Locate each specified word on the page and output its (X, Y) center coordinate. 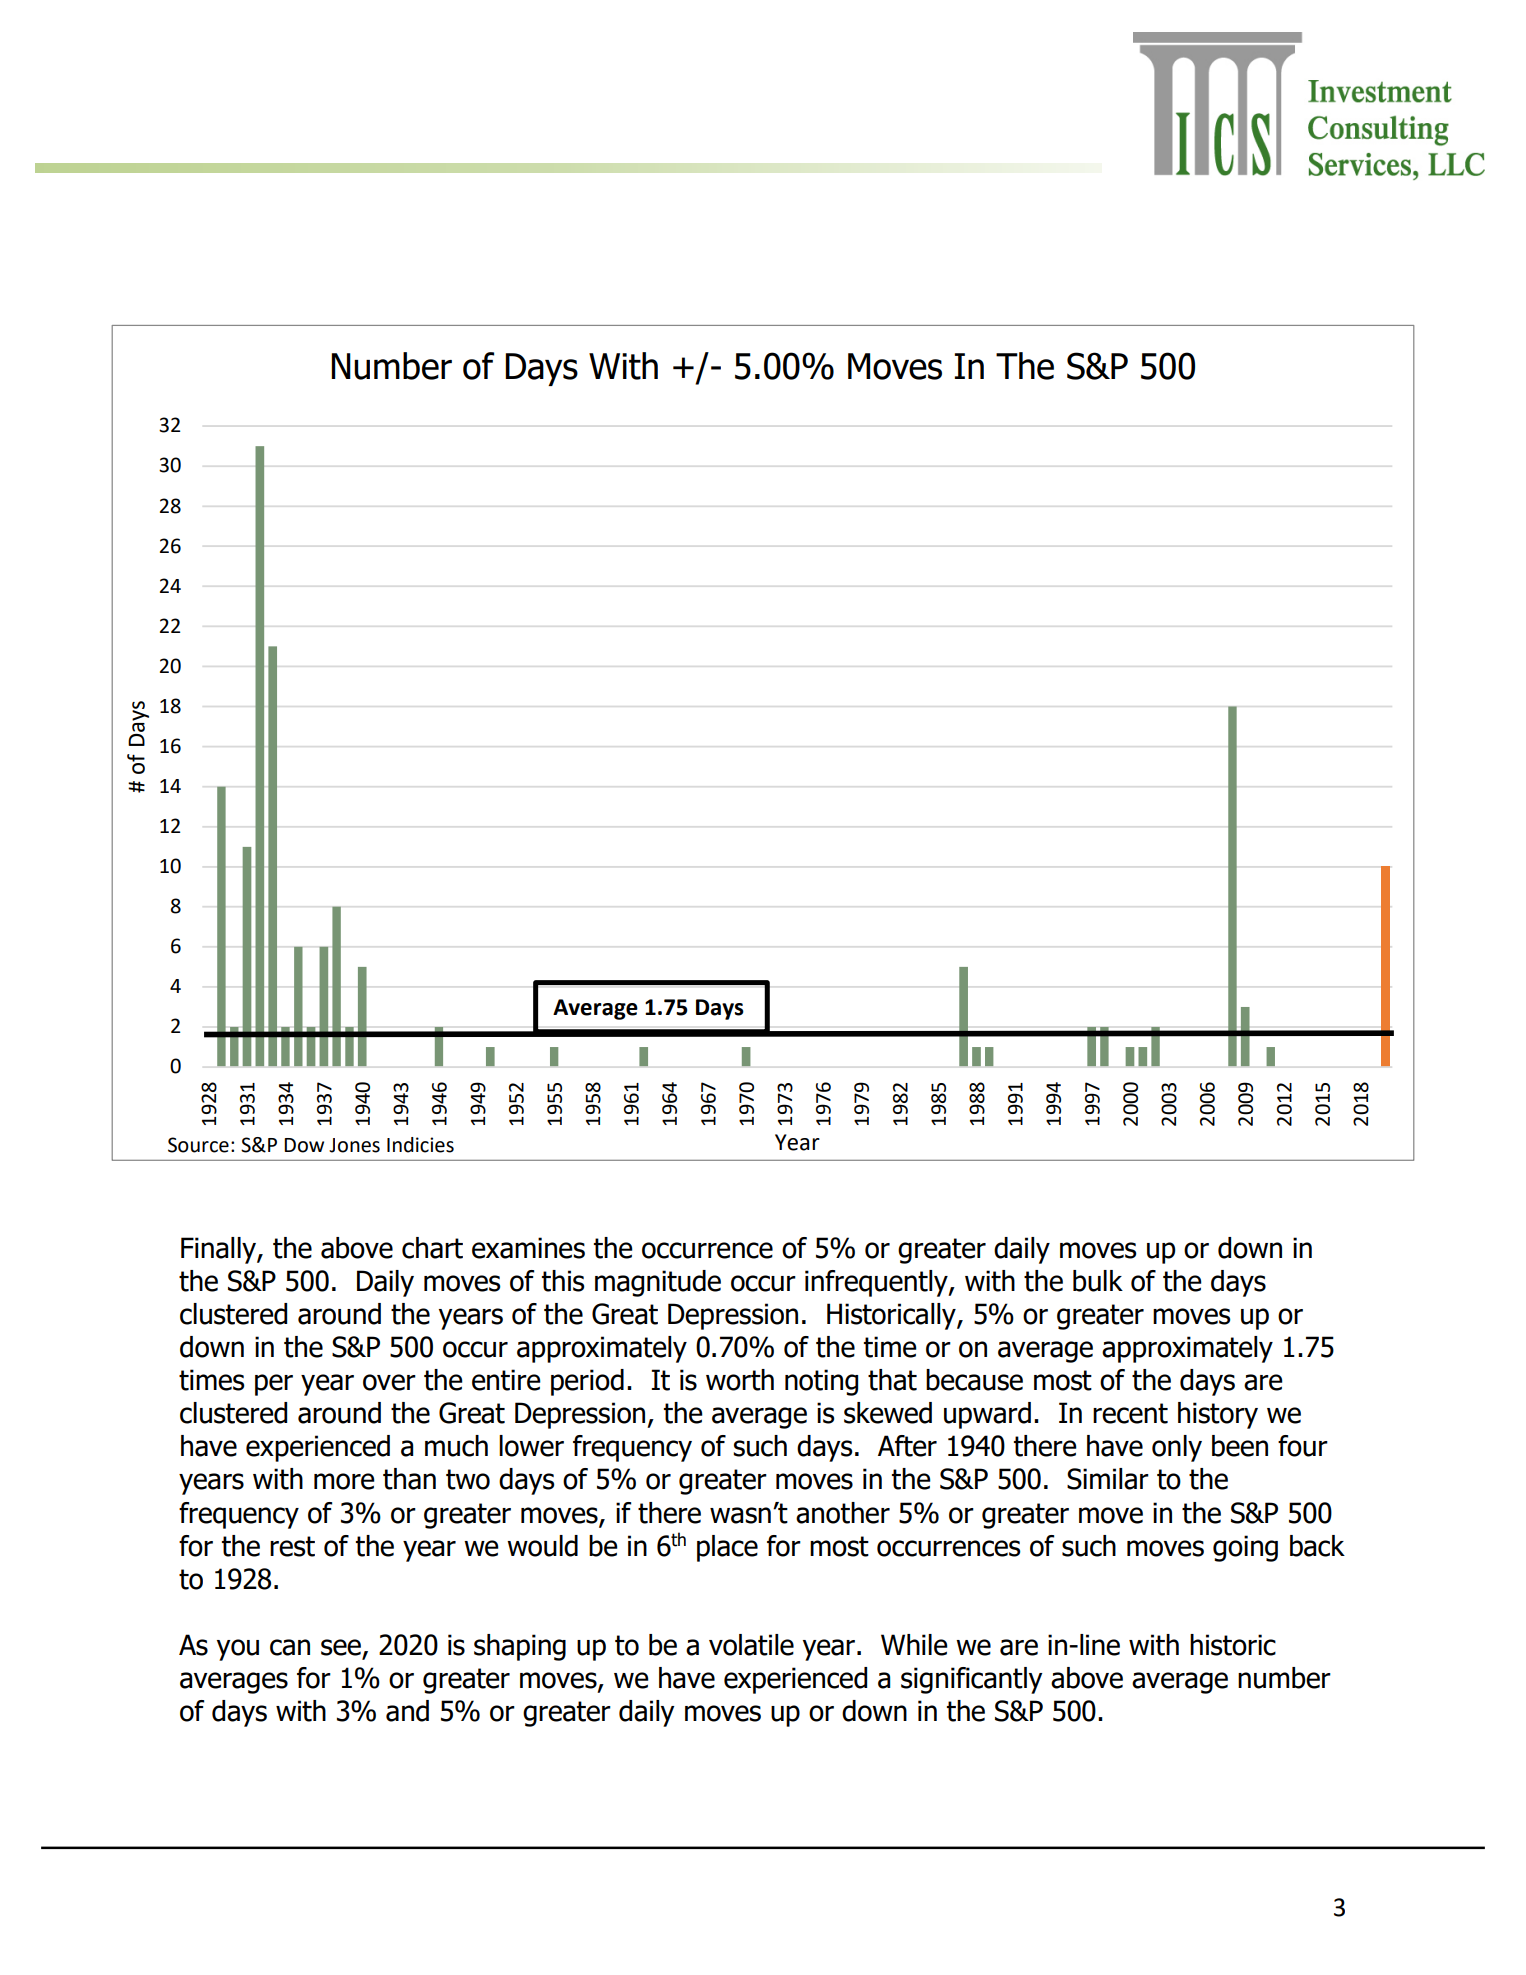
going (1245, 1548)
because (974, 1380)
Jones (354, 1145)
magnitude (658, 1283)
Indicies (420, 1145)
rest (292, 1546)
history (1218, 1415)
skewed (888, 1413)
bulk (1098, 1281)
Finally (219, 1250)
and (407, 1711)
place (727, 1548)
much (456, 1446)
